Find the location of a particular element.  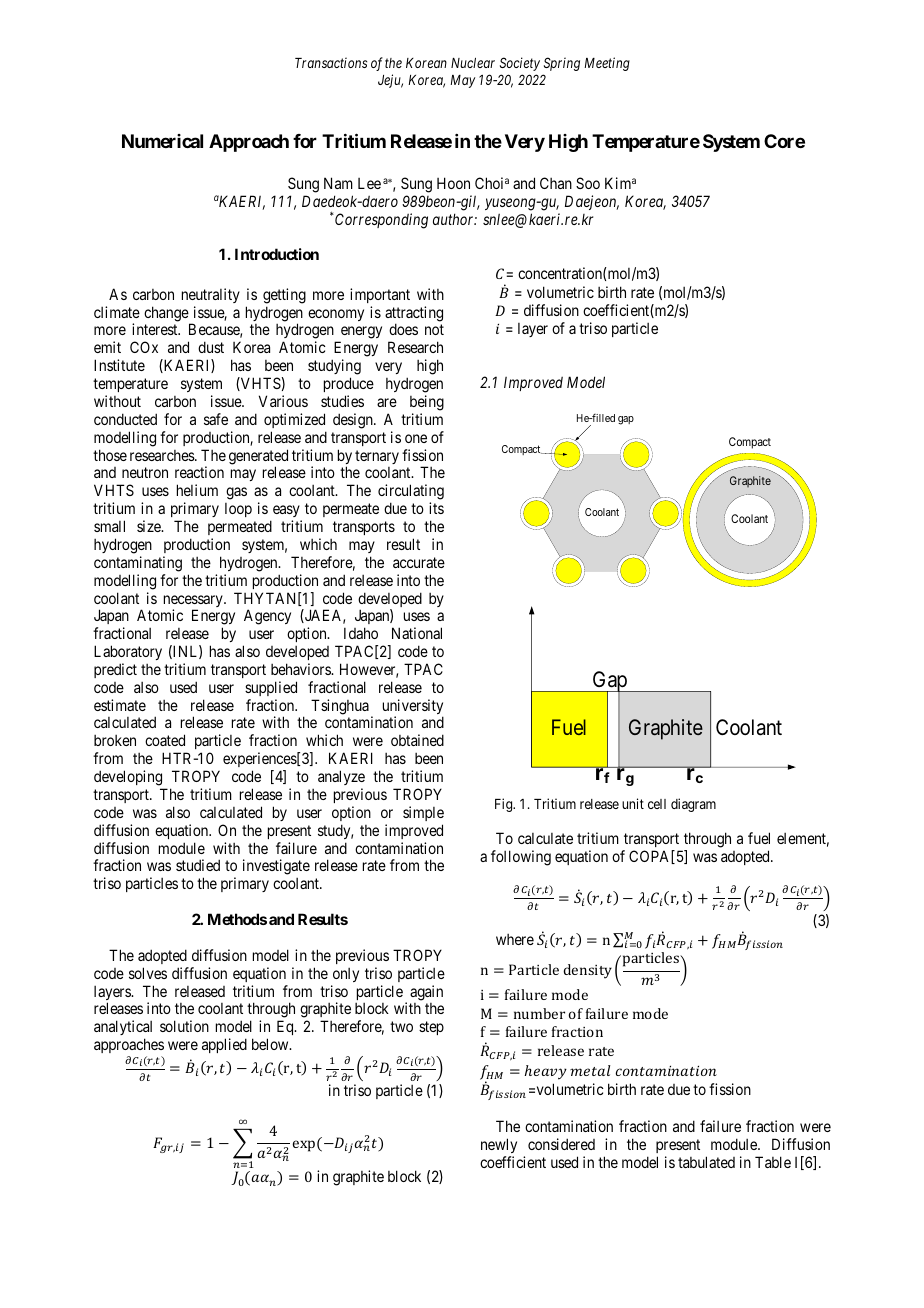

newly is located at coordinates (499, 1147).
